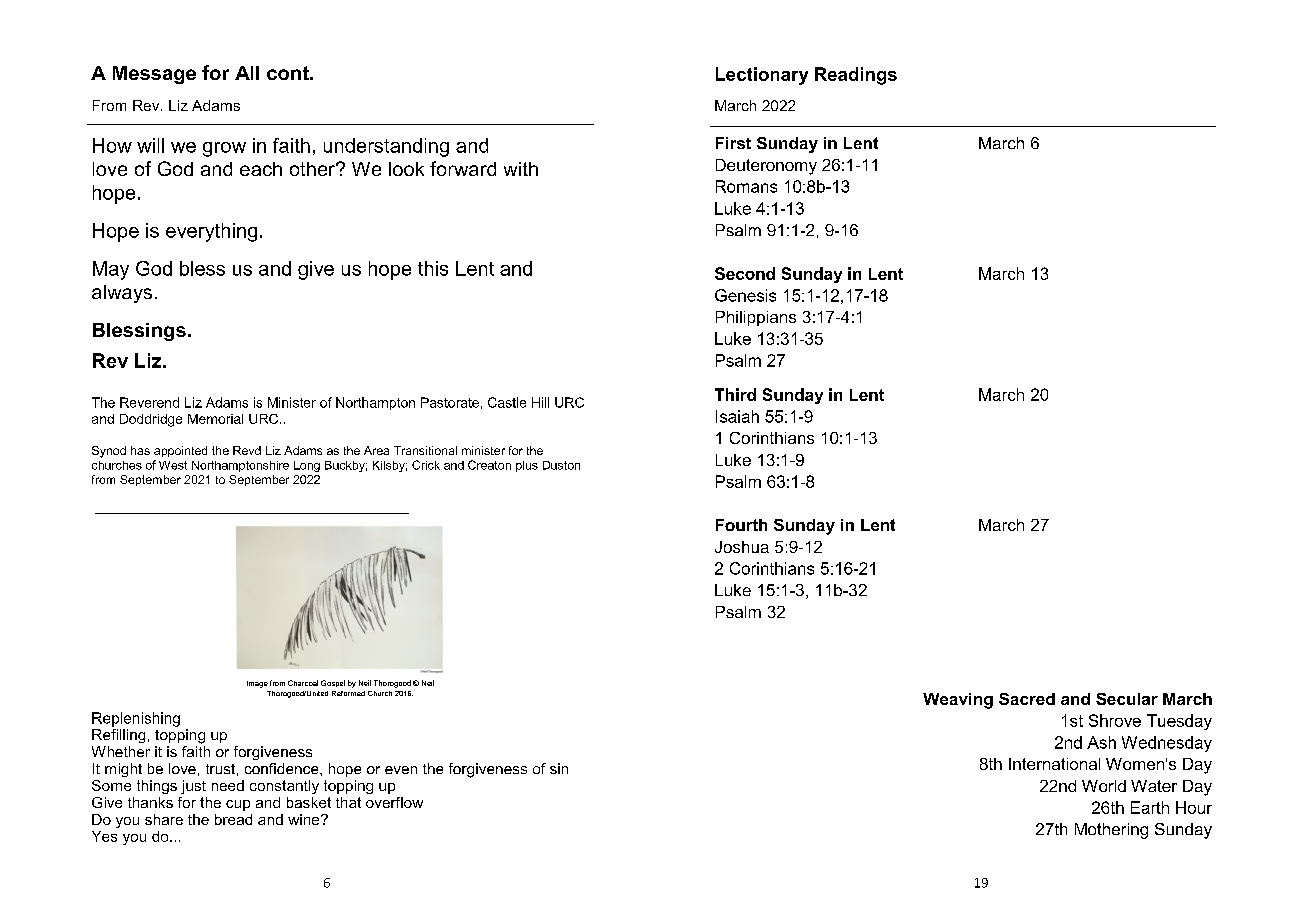 The width and height of the screenshot is (1308, 924). I want to click on overflow, so click(394, 802).
